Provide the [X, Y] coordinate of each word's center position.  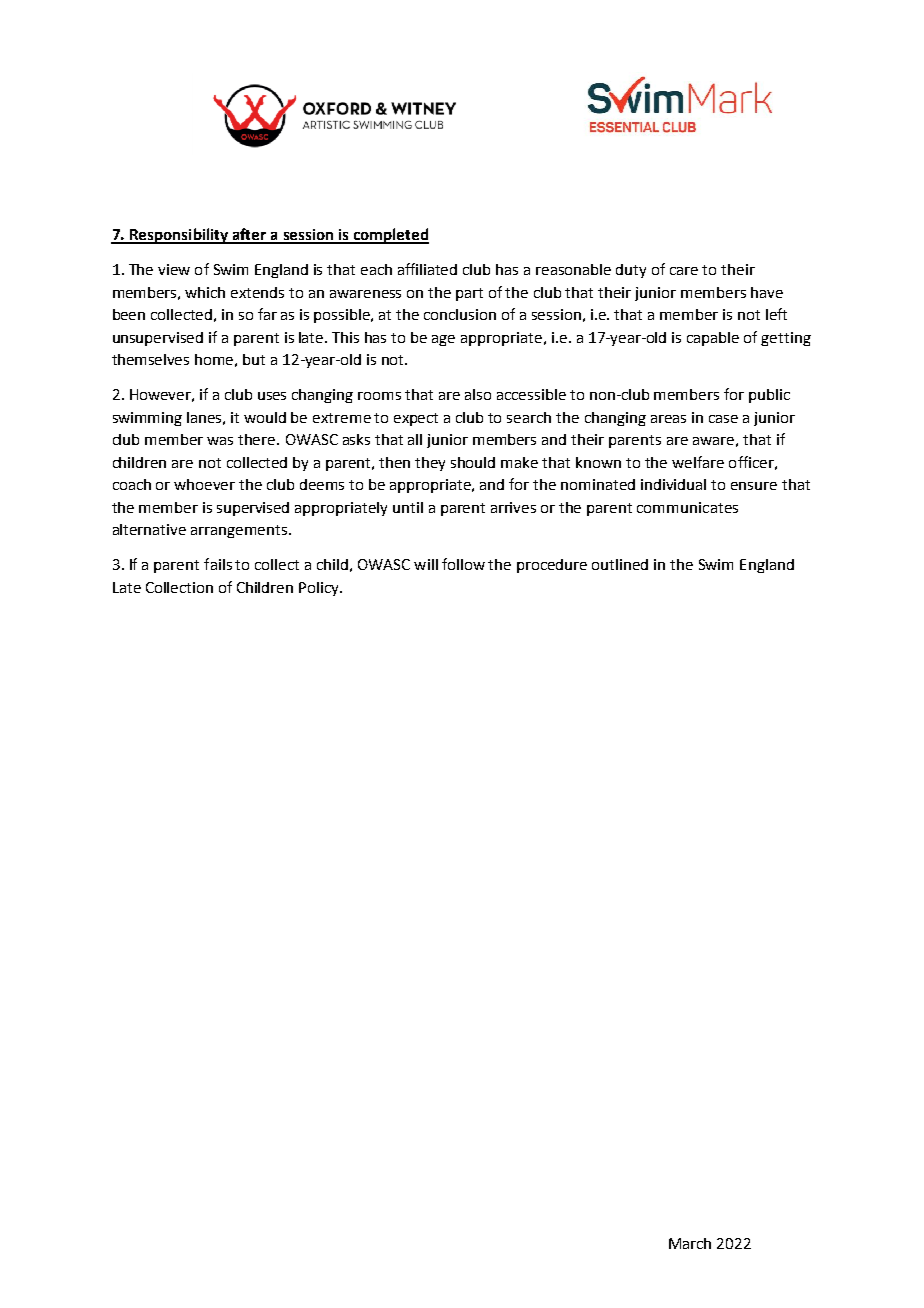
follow [463, 564]
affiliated [427, 269]
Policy [320, 589]
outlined [620, 564]
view [174, 269]
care [684, 271]
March [690, 1243]
